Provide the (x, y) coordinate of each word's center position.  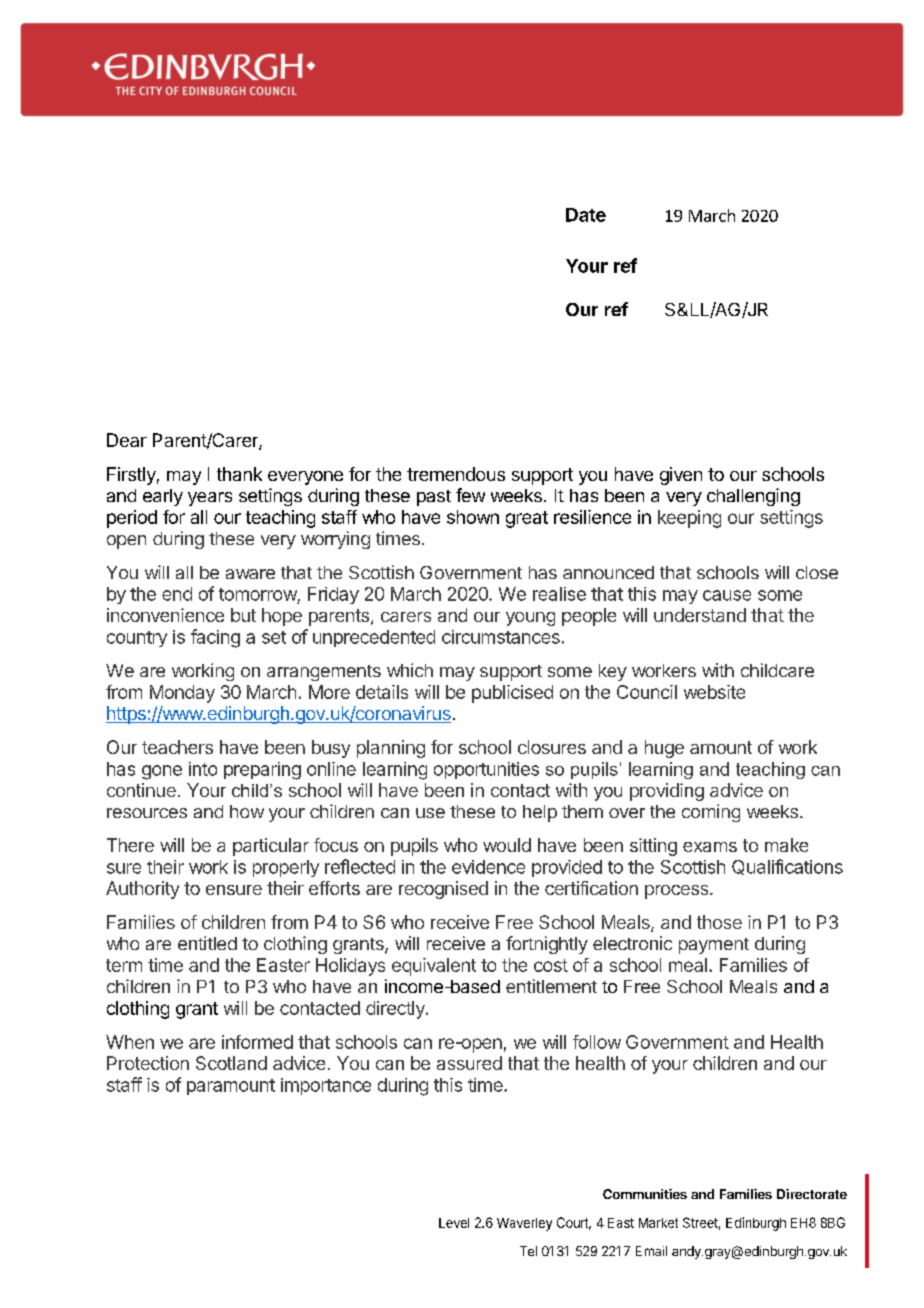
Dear (127, 440)
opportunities (486, 770)
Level (454, 1223)
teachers (177, 747)
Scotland (231, 1063)
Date (586, 215)
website (714, 692)
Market (658, 1223)
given (681, 476)
